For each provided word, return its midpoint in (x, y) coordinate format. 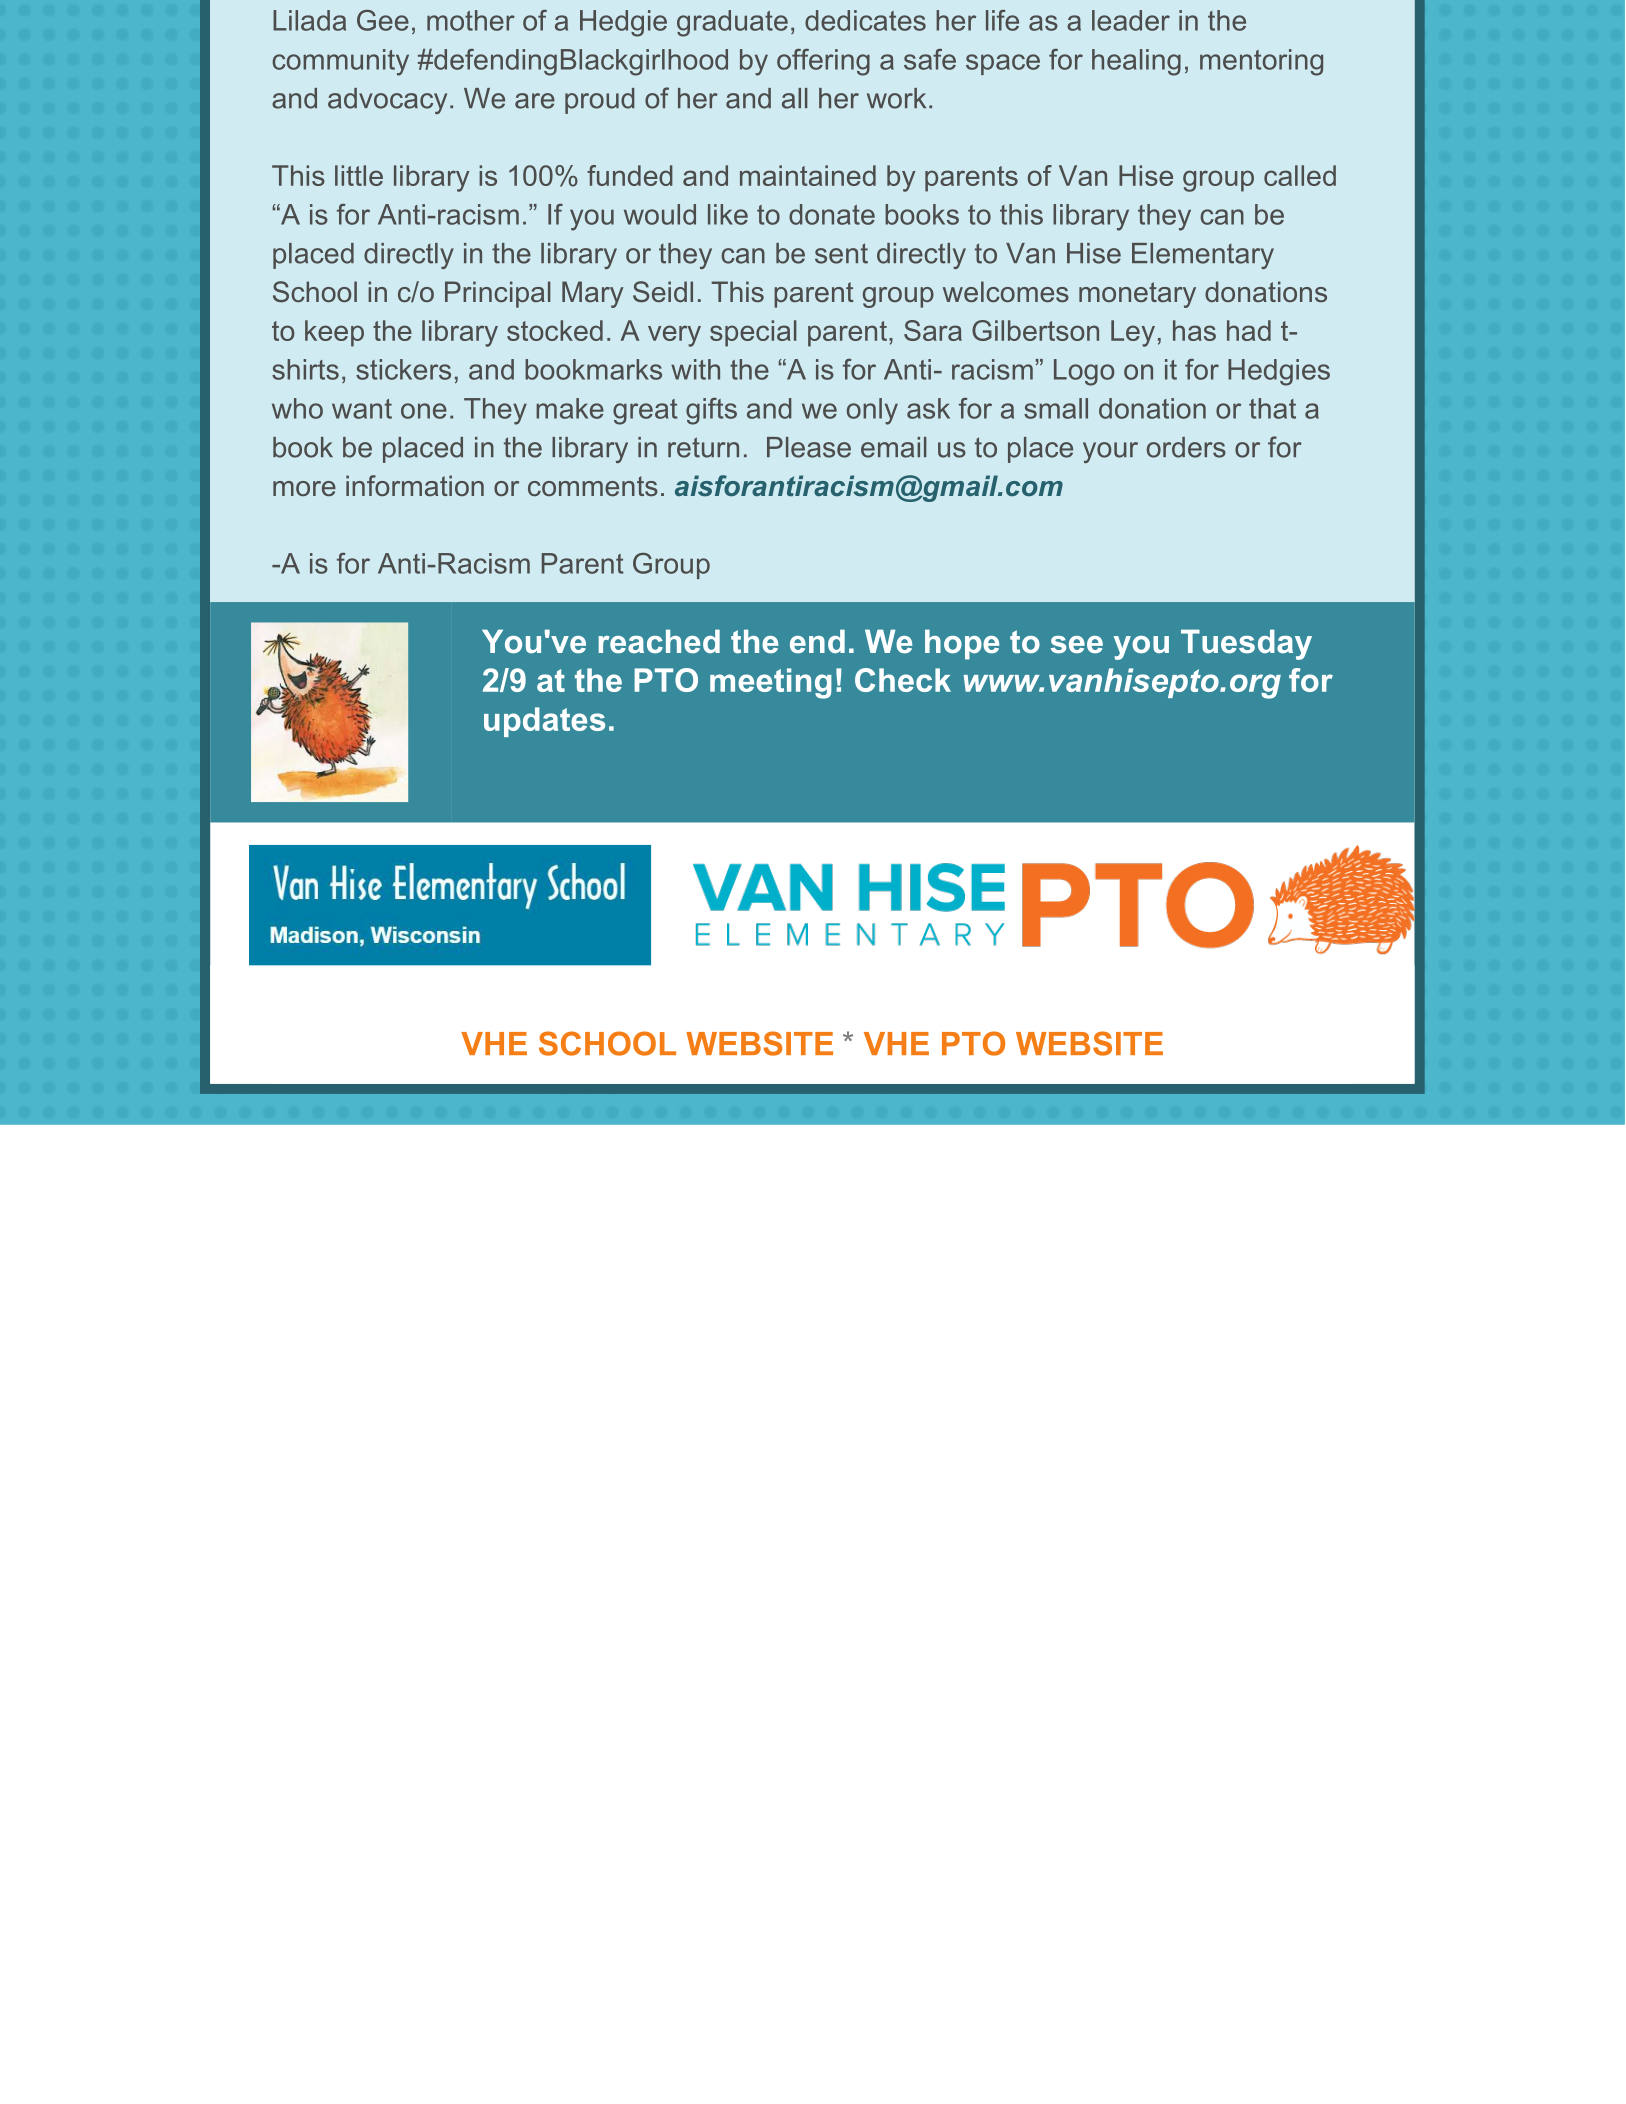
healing (1136, 62)
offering (823, 62)
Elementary (1203, 256)
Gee (383, 20)
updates (544, 722)
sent (841, 253)
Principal (498, 294)
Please (809, 447)
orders (1186, 447)
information (415, 485)
